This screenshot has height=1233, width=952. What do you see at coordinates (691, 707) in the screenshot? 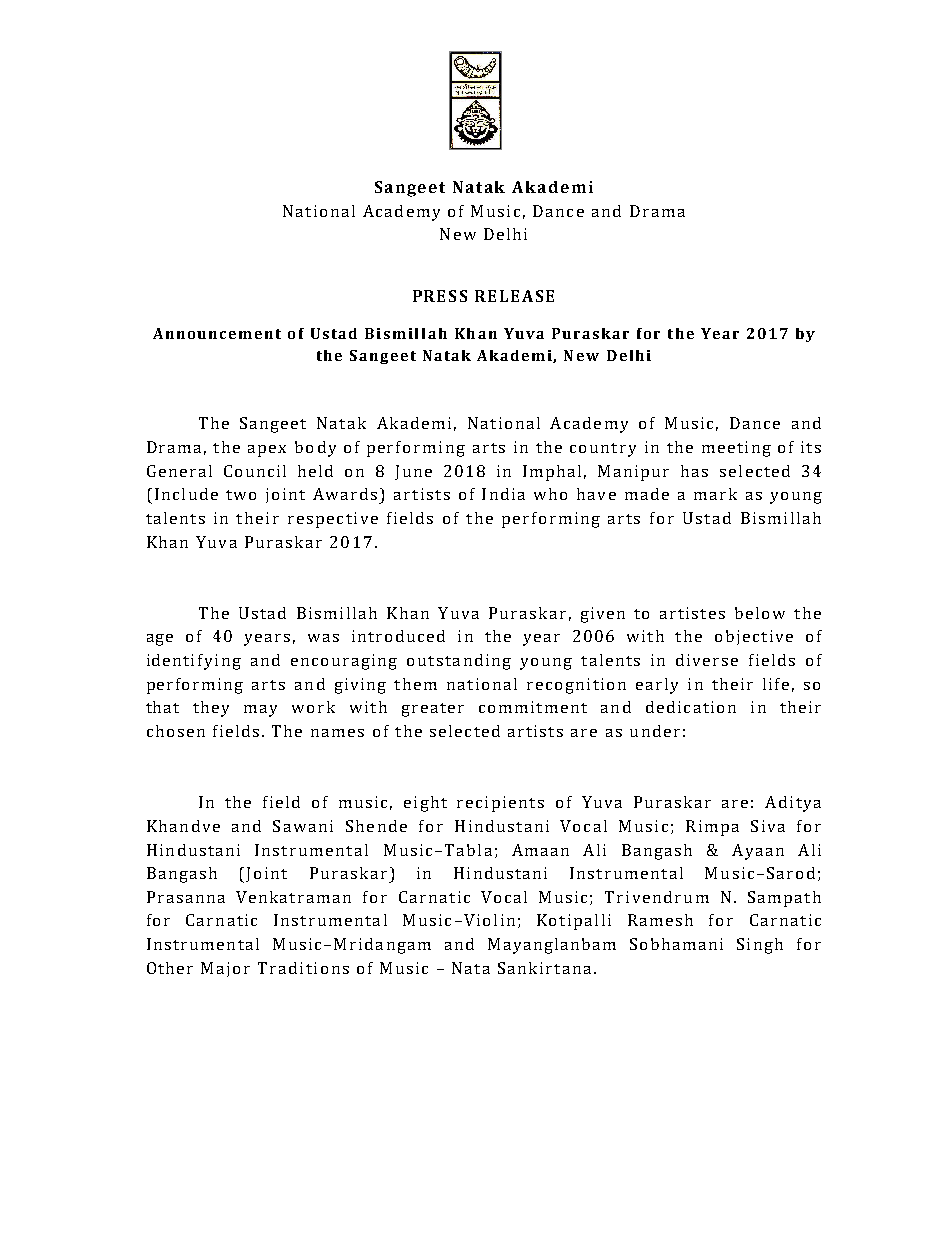
I see `dedication` at bounding box center [691, 707].
